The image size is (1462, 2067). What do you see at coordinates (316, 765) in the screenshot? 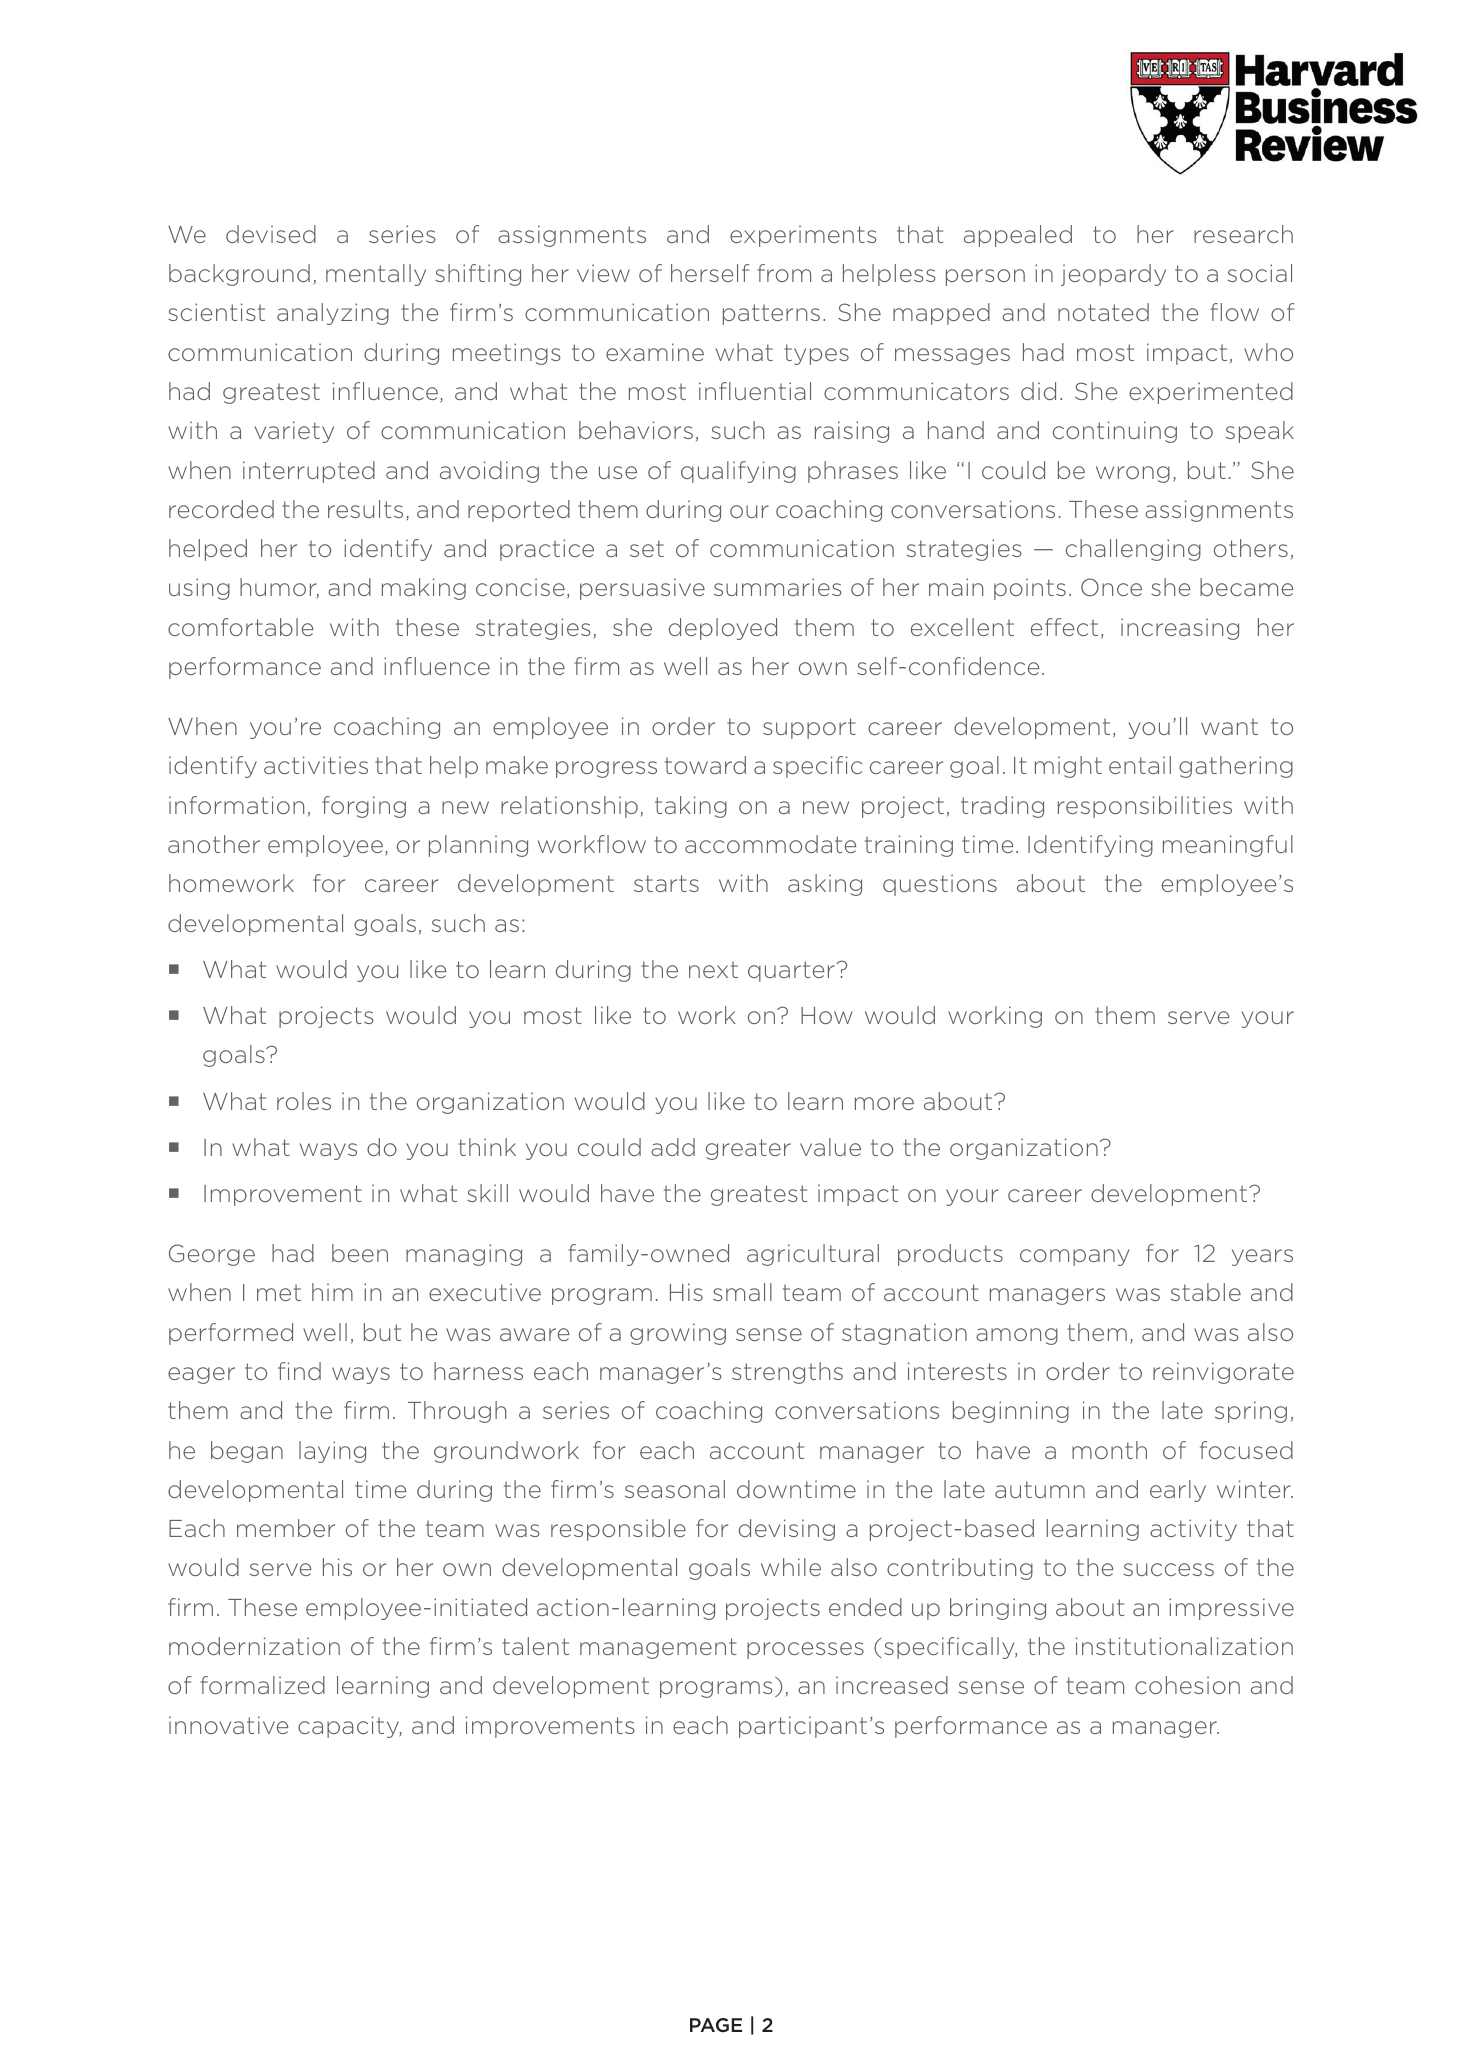
I see `activities` at bounding box center [316, 765].
